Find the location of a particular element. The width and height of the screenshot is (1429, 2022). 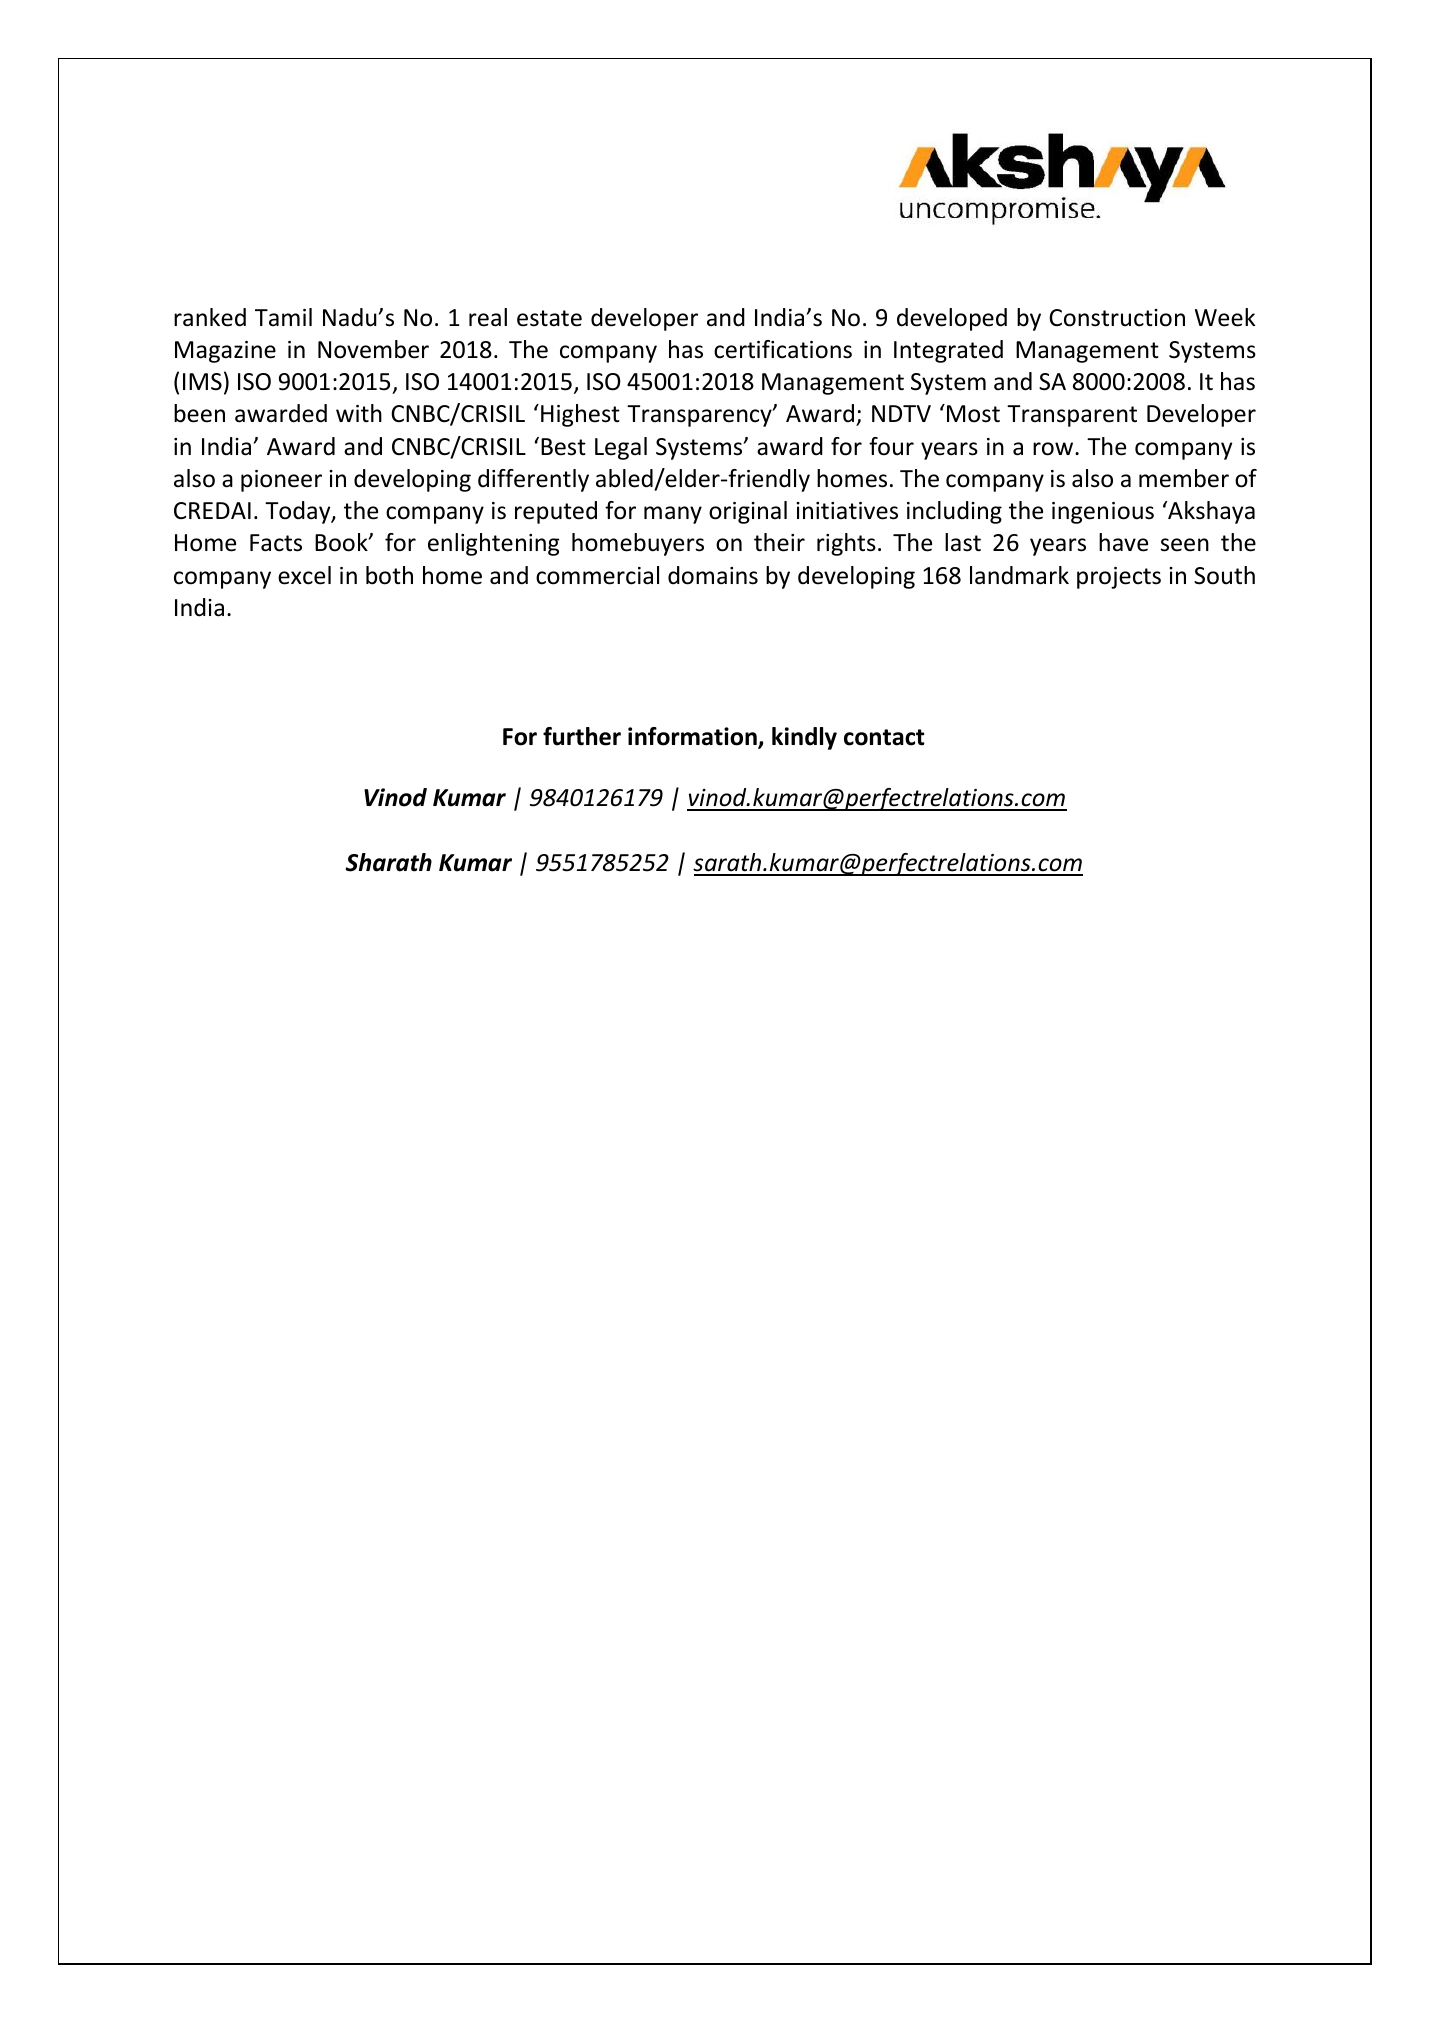

domains is located at coordinates (713, 575).
